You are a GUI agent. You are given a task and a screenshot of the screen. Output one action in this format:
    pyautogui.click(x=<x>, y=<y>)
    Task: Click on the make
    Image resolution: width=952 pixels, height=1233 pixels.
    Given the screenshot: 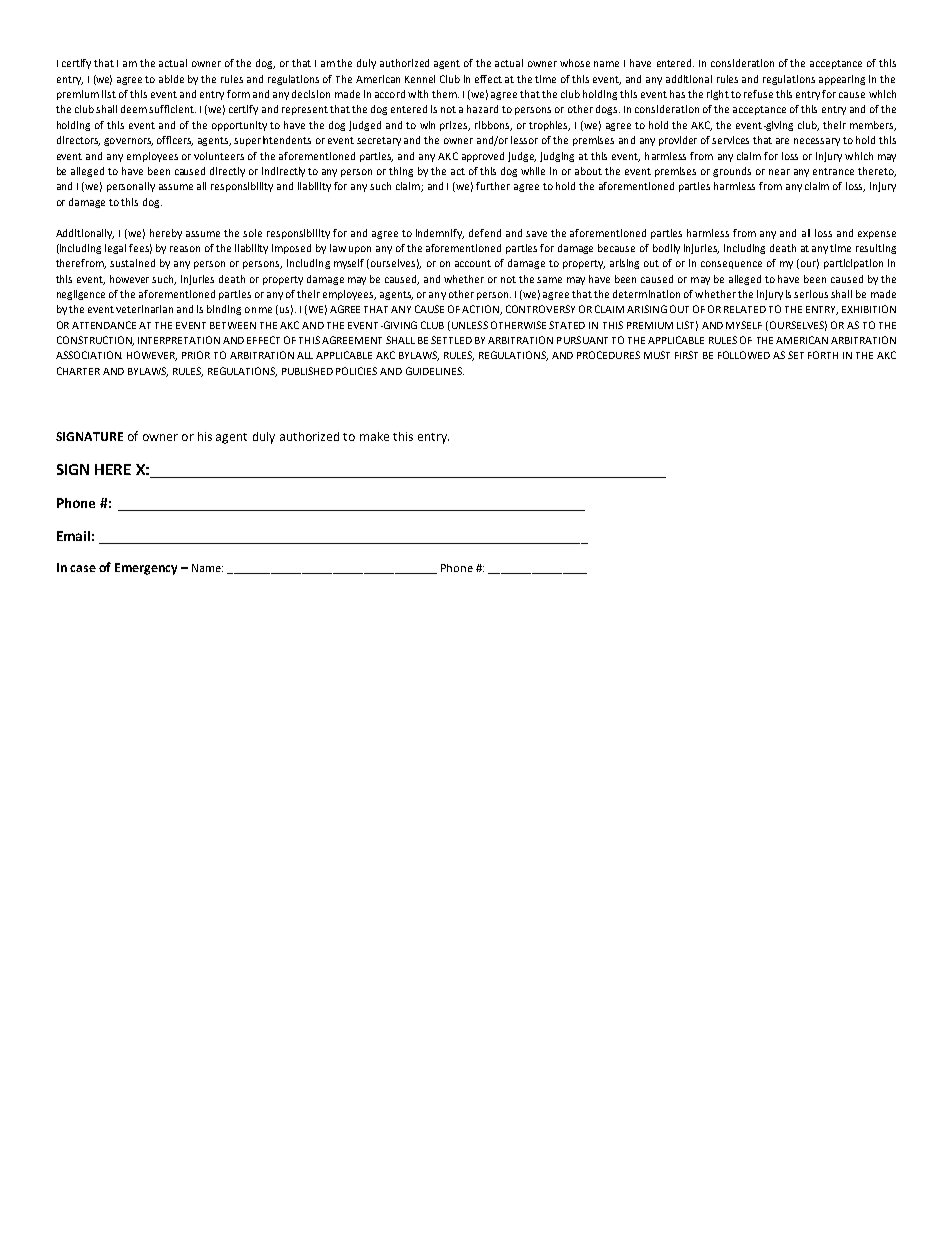 What is the action you would take?
    pyautogui.click(x=374, y=436)
